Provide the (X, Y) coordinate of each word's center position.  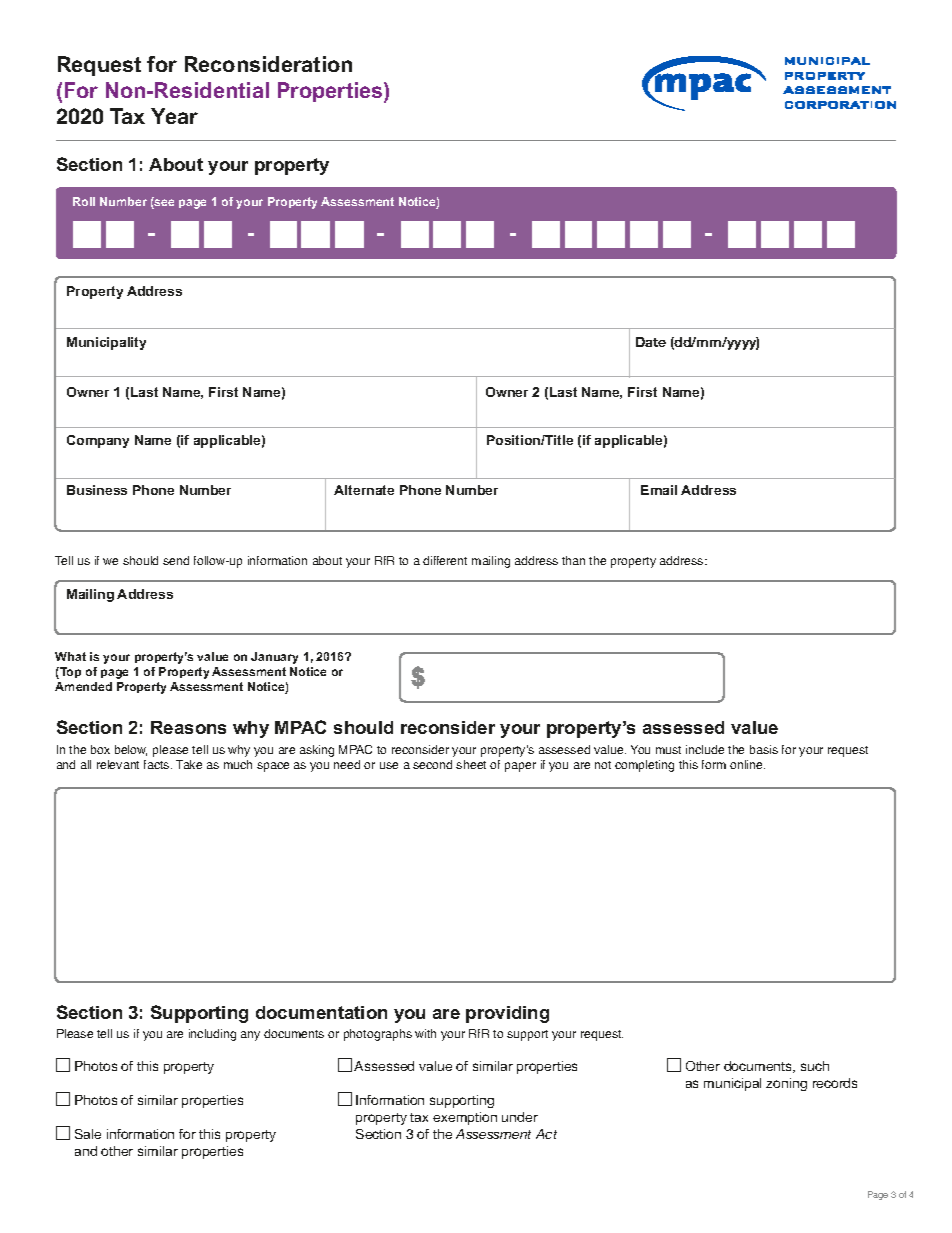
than (573, 560)
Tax (127, 116)
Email (659, 490)
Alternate (364, 490)
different (445, 560)
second (432, 764)
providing (507, 1014)
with (425, 1033)
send (176, 560)
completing (644, 766)
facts (158, 764)
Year (174, 116)
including (212, 1035)
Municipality (106, 343)
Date (651, 342)
